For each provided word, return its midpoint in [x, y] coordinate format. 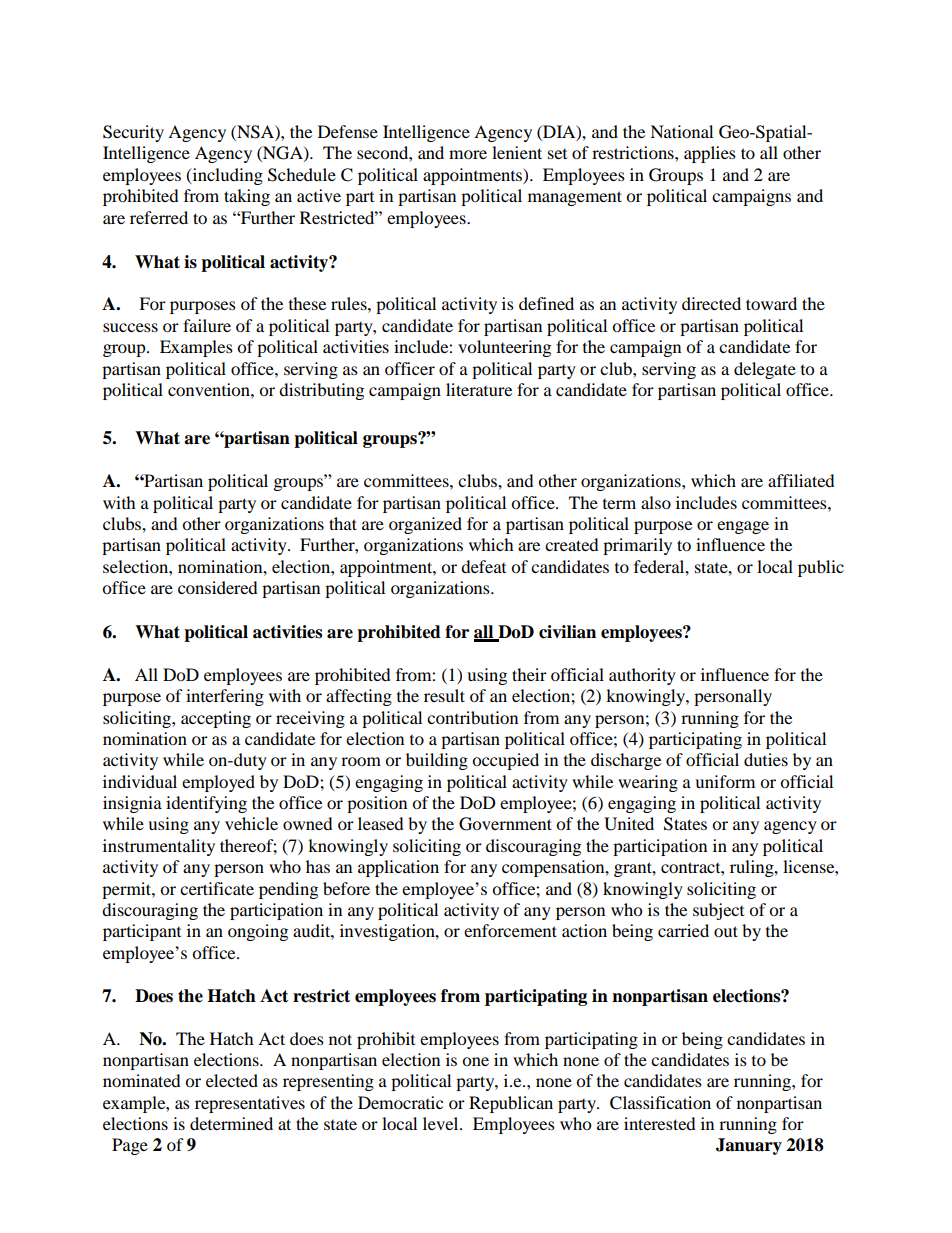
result [444, 695]
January [749, 1146]
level [442, 1123]
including [226, 176]
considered [218, 587]
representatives [250, 1104]
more [468, 154]
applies [710, 154]
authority [642, 676]
